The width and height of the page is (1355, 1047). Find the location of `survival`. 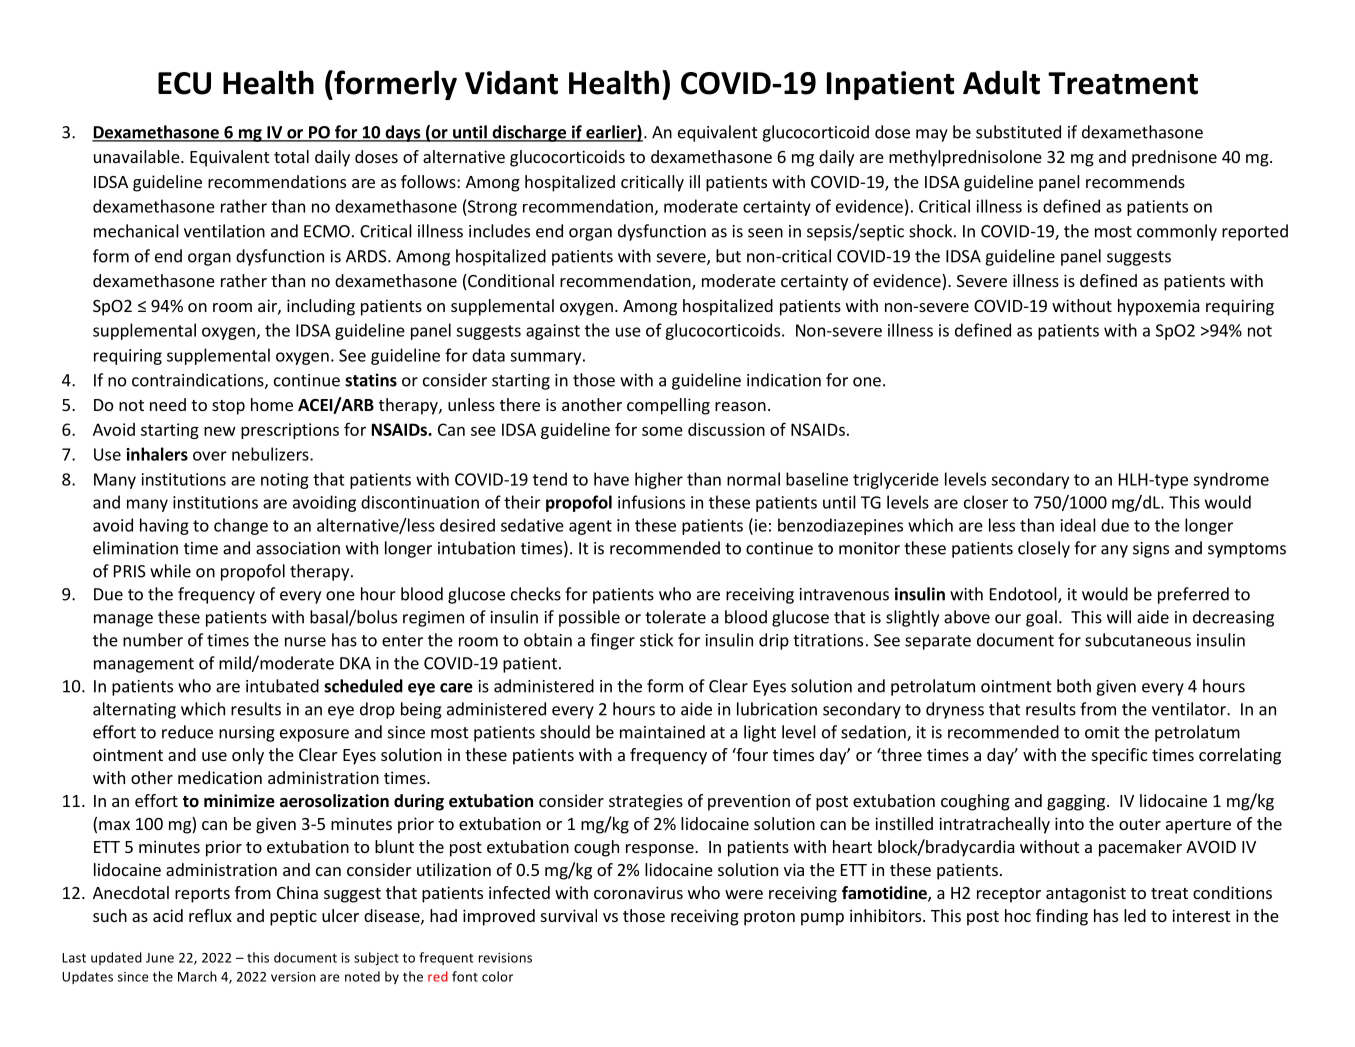

survival is located at coordinates (569, 915).
